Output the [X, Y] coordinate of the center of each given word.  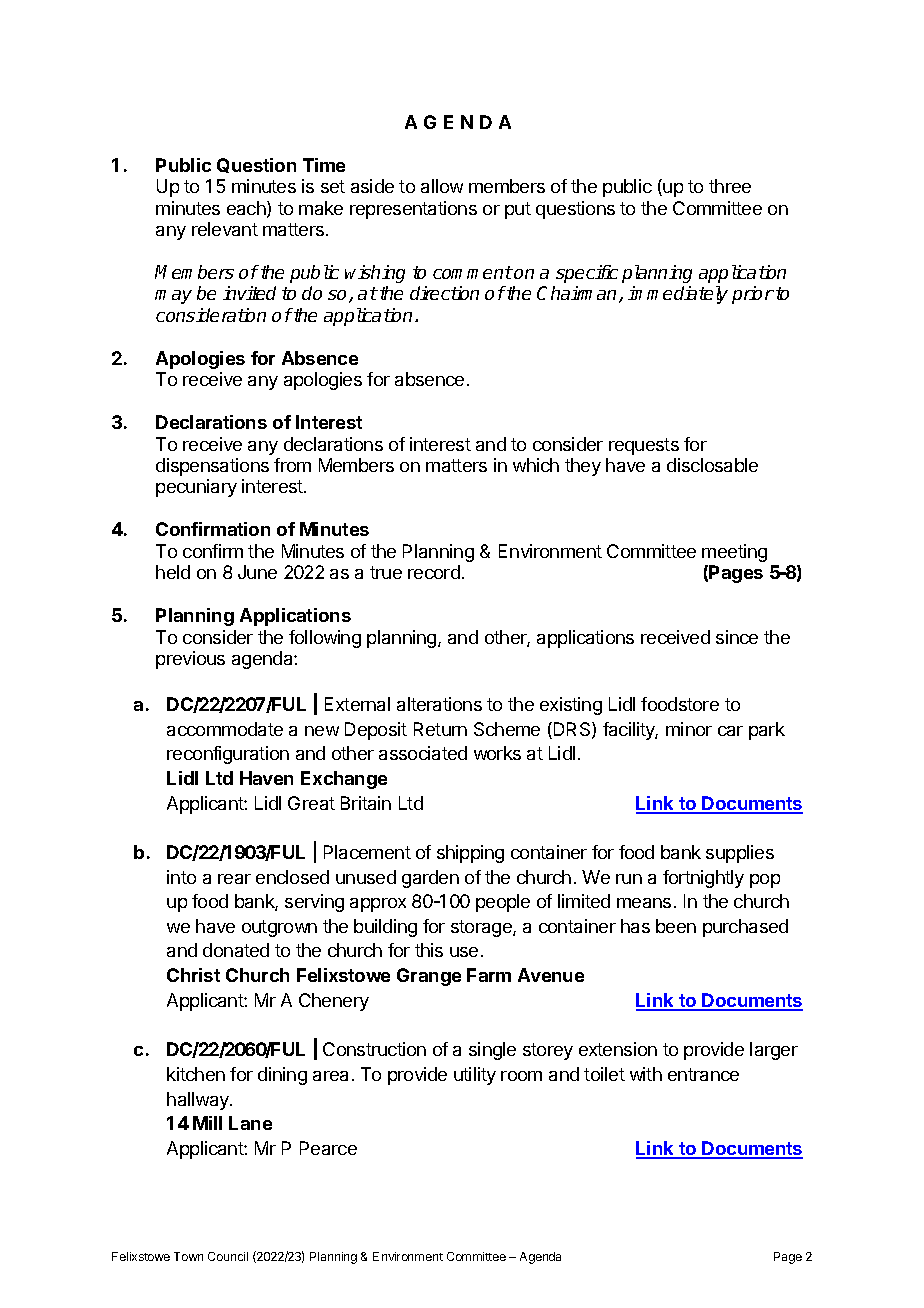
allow [442, 186]
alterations [439, 704]
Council [228, 1256]
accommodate [225, 729]
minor [689, 729]
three [730, 186]
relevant [225, 229]
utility [475, 1076]
